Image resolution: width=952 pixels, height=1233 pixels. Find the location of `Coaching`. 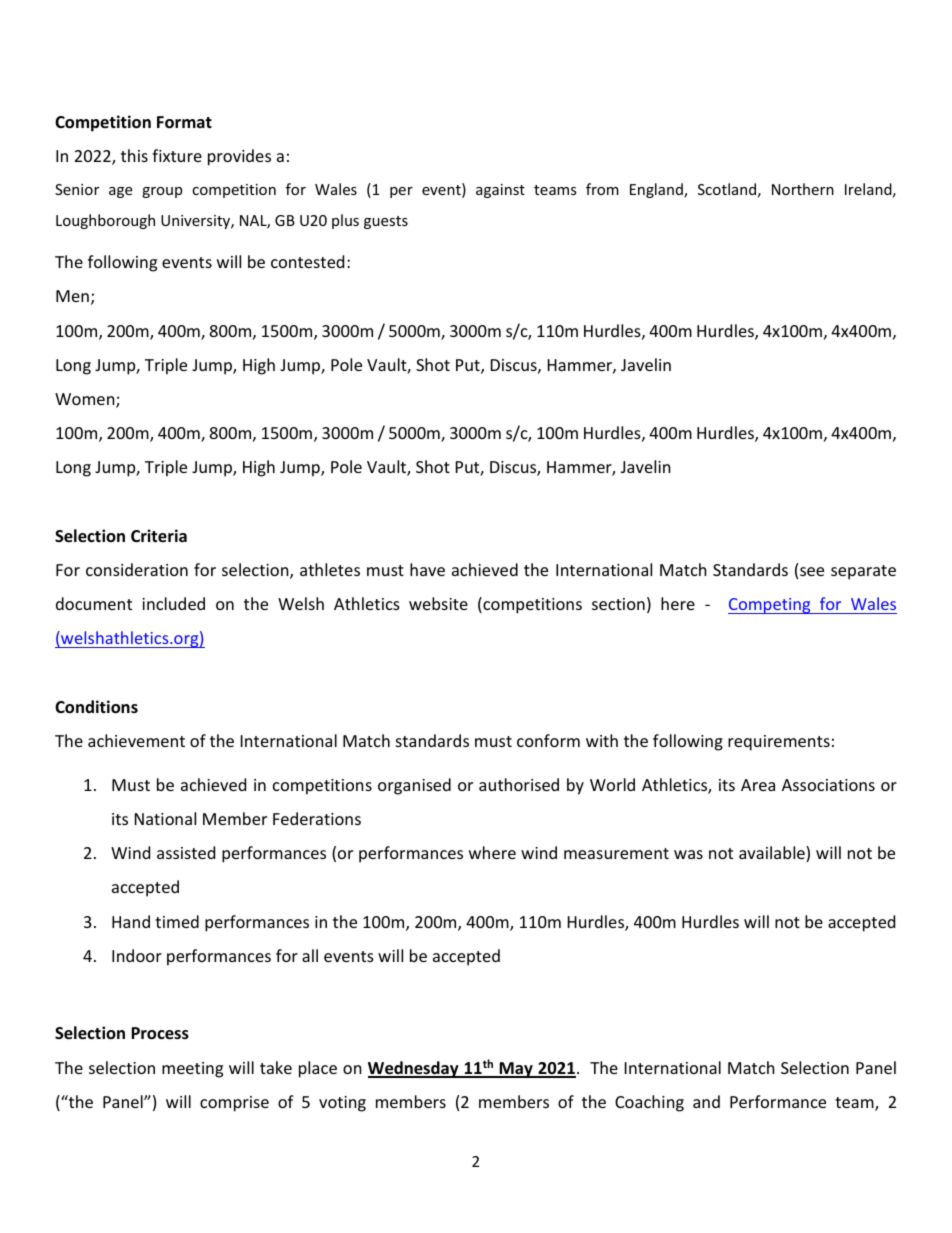

Coaching is located at coordinates (649, 1103).
